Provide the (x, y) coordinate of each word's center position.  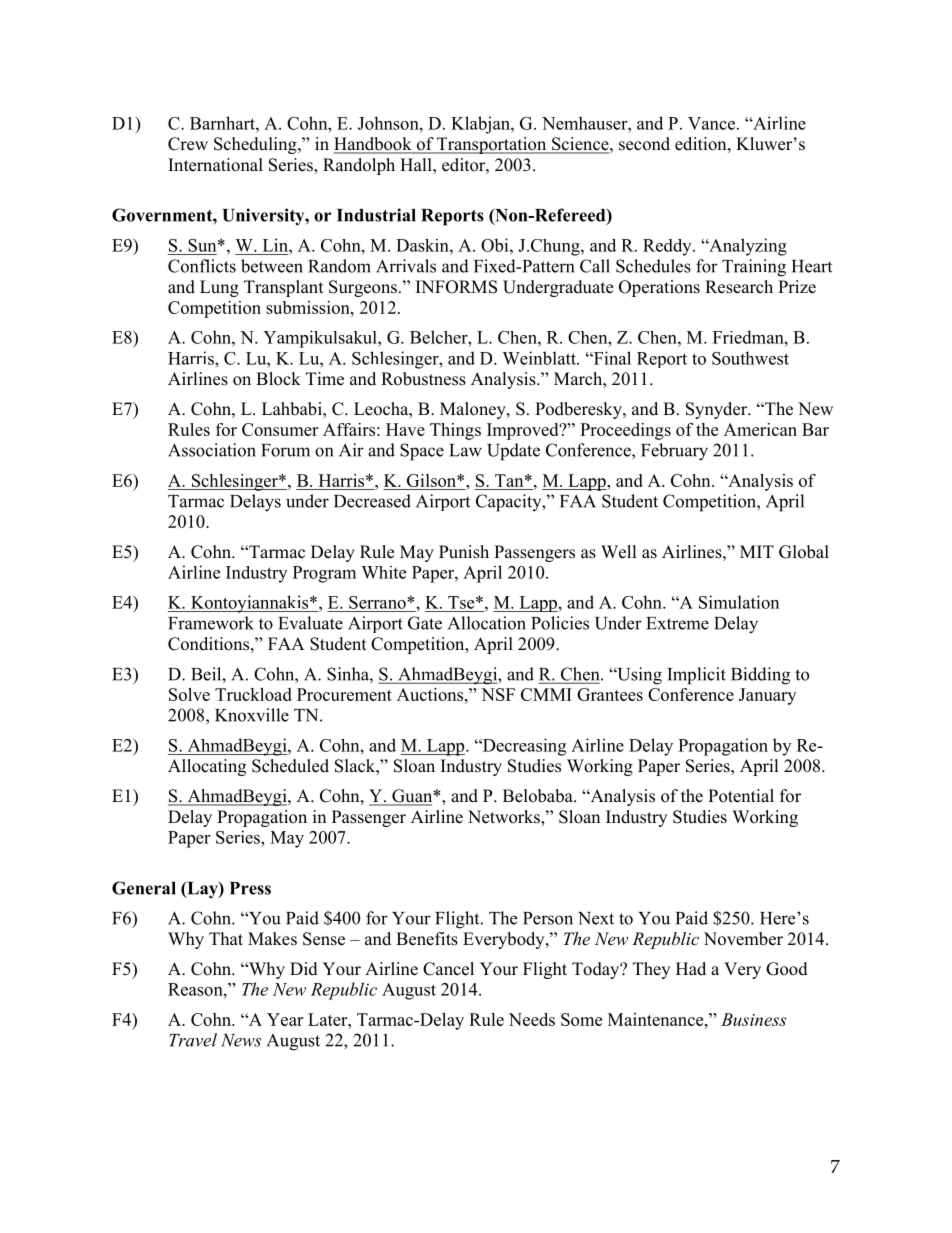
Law (465, 450)
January (767, 696)
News (241, 1040)
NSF (498, 694)
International (215, 165)
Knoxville (252, 715)
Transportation (492, 145)
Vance (711, 123)
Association (212, 450)
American (760, 429)
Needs (532, 1019)
